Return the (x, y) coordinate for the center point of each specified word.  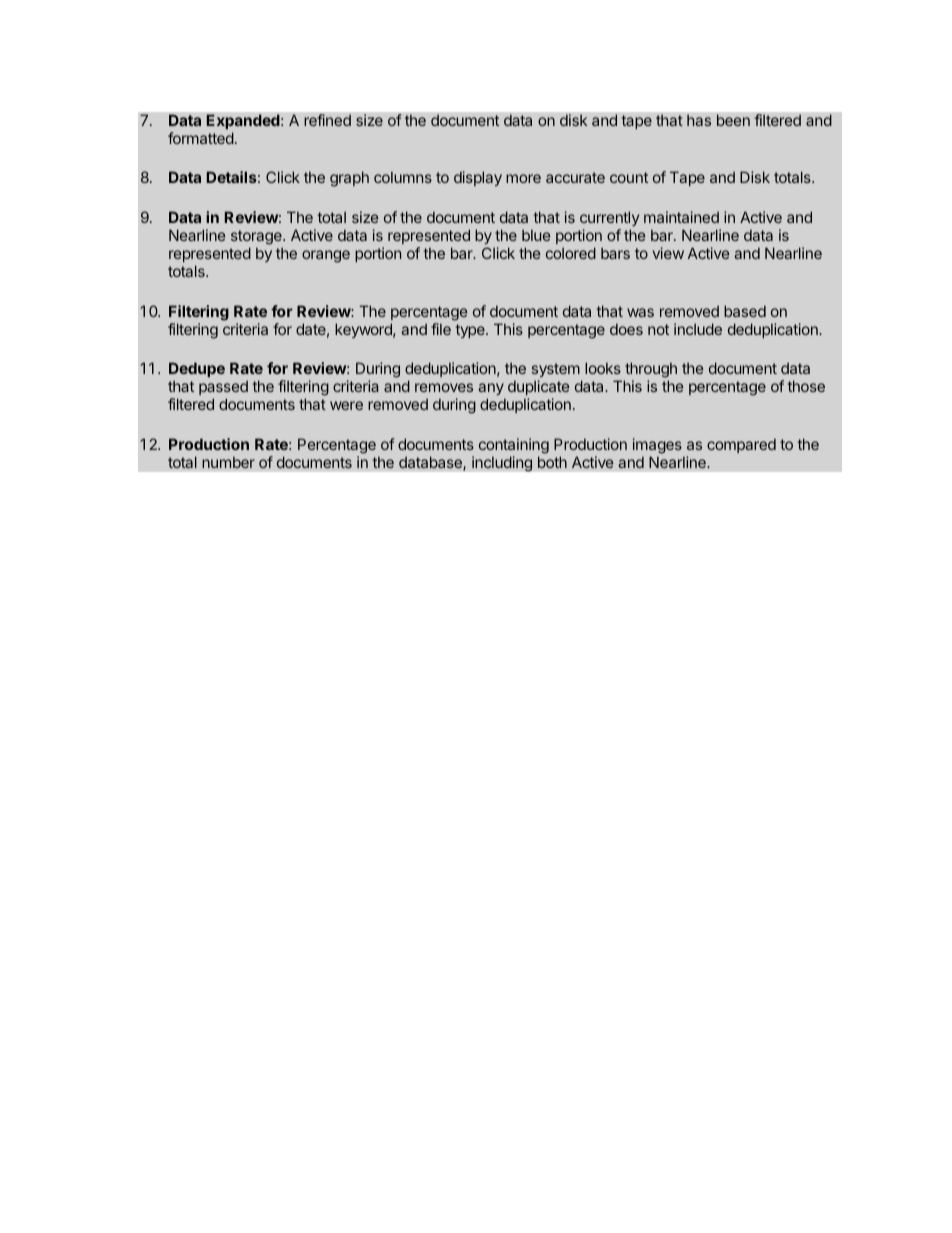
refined (327, 120)
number (228, 462)
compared (741, 445)
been (733, 120)
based (745, 311)
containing (514, 446)
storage (257, 239)
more (523, 178)
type (471, 331)
